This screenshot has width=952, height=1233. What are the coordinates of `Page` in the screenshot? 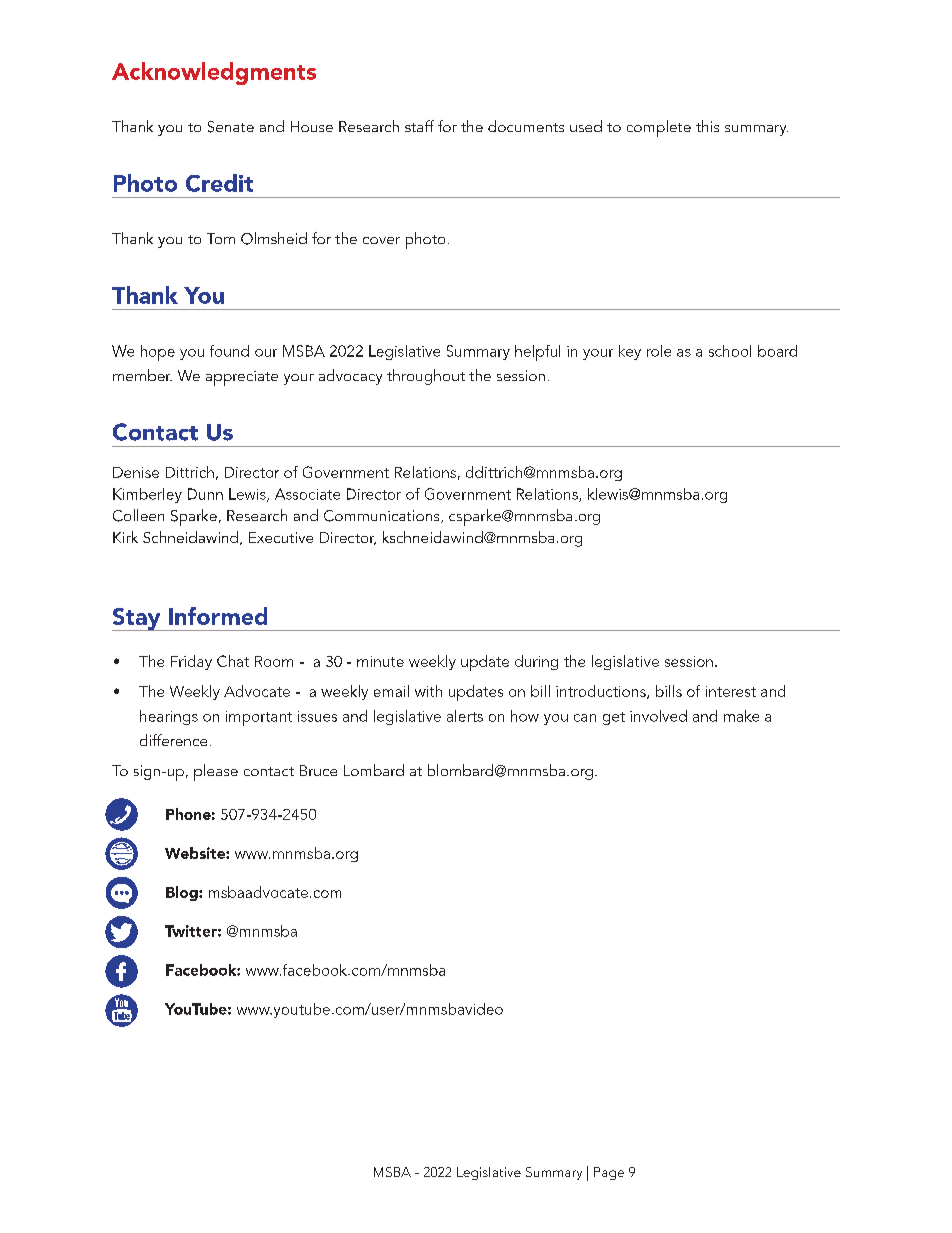 It's located at (609, 1173).
